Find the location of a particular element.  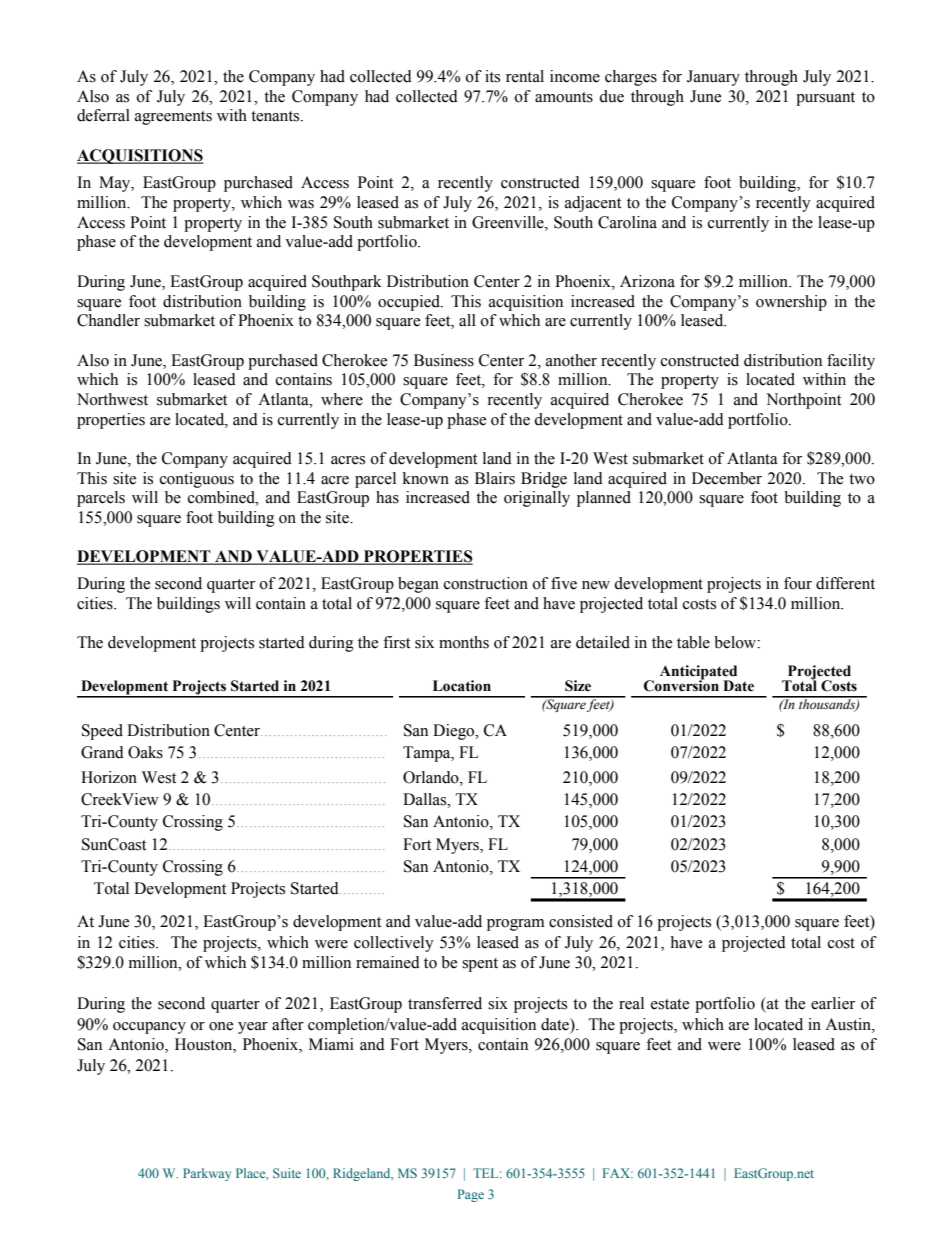

Blairs is located at coordinates (495, 478).
